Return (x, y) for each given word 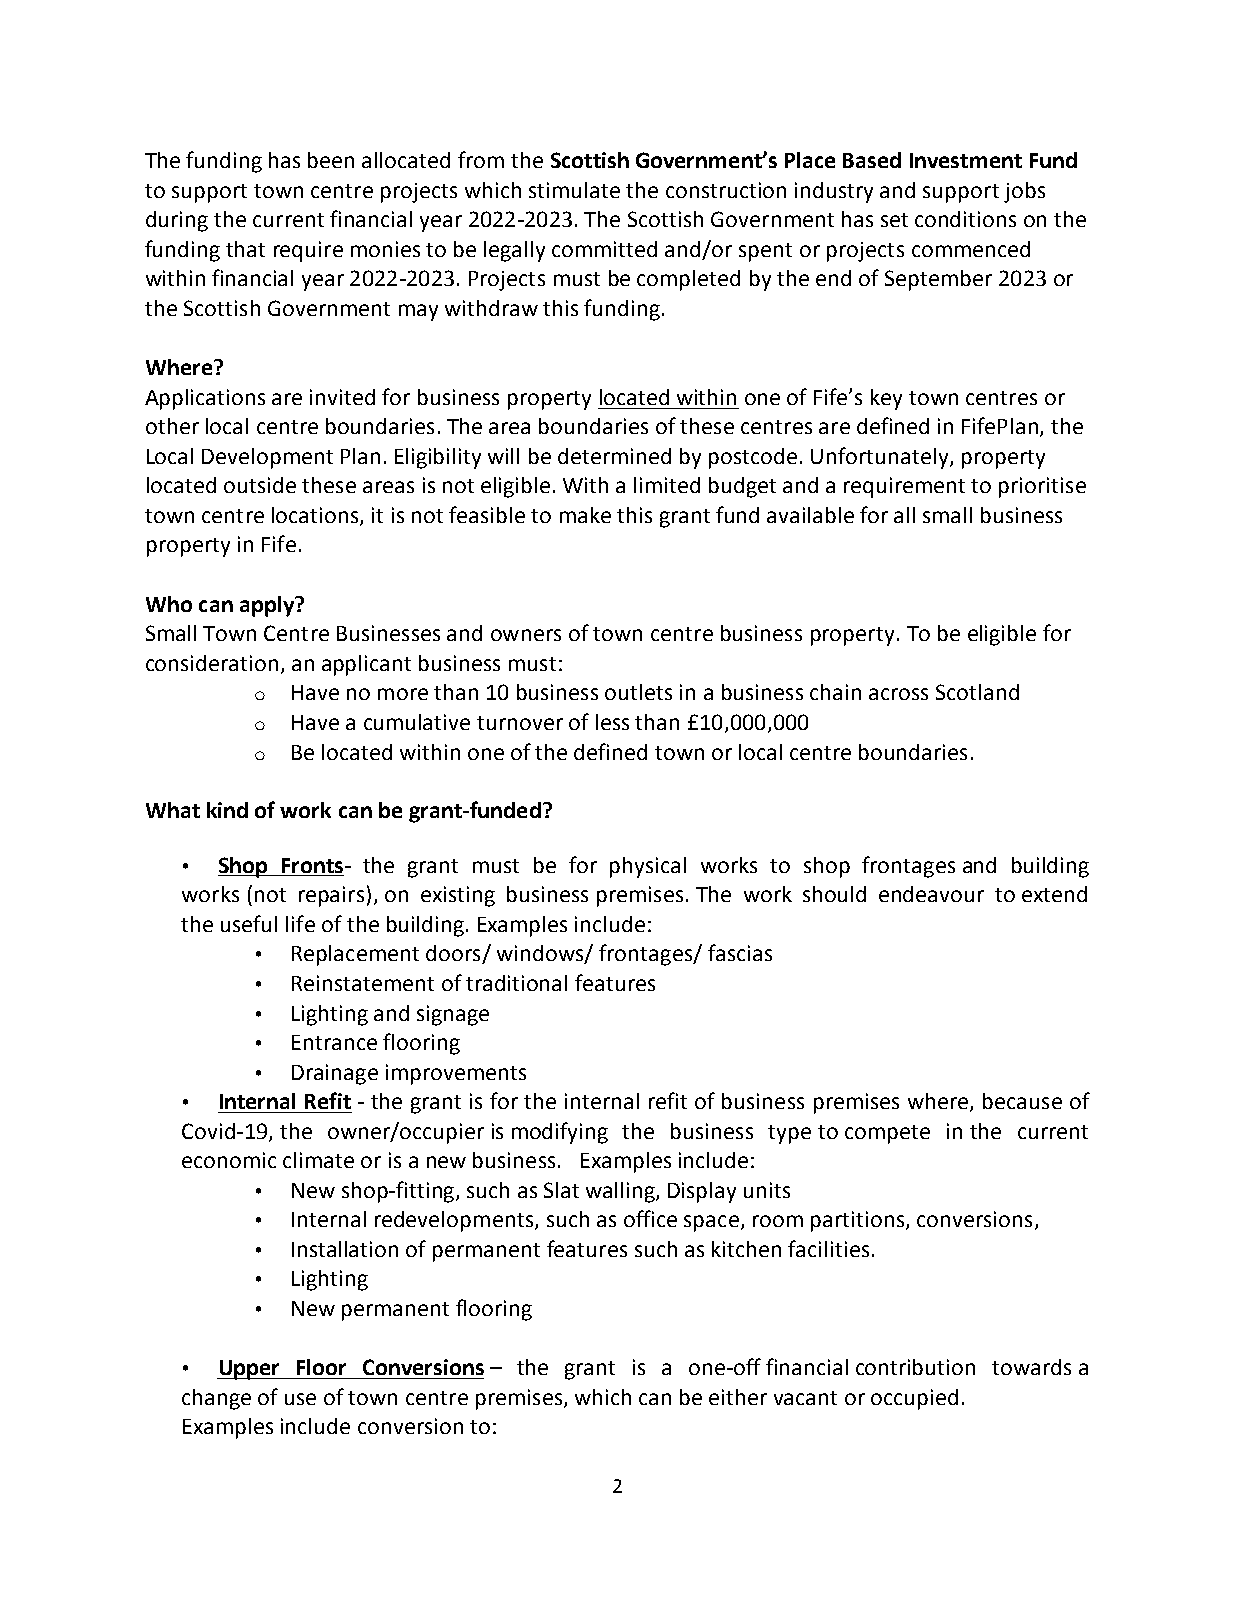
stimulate (574, 190)
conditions (965, 219)
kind (227, 810)
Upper (249, 1370)
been (331, 160)
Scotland (977, 692)
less (612, 722)
